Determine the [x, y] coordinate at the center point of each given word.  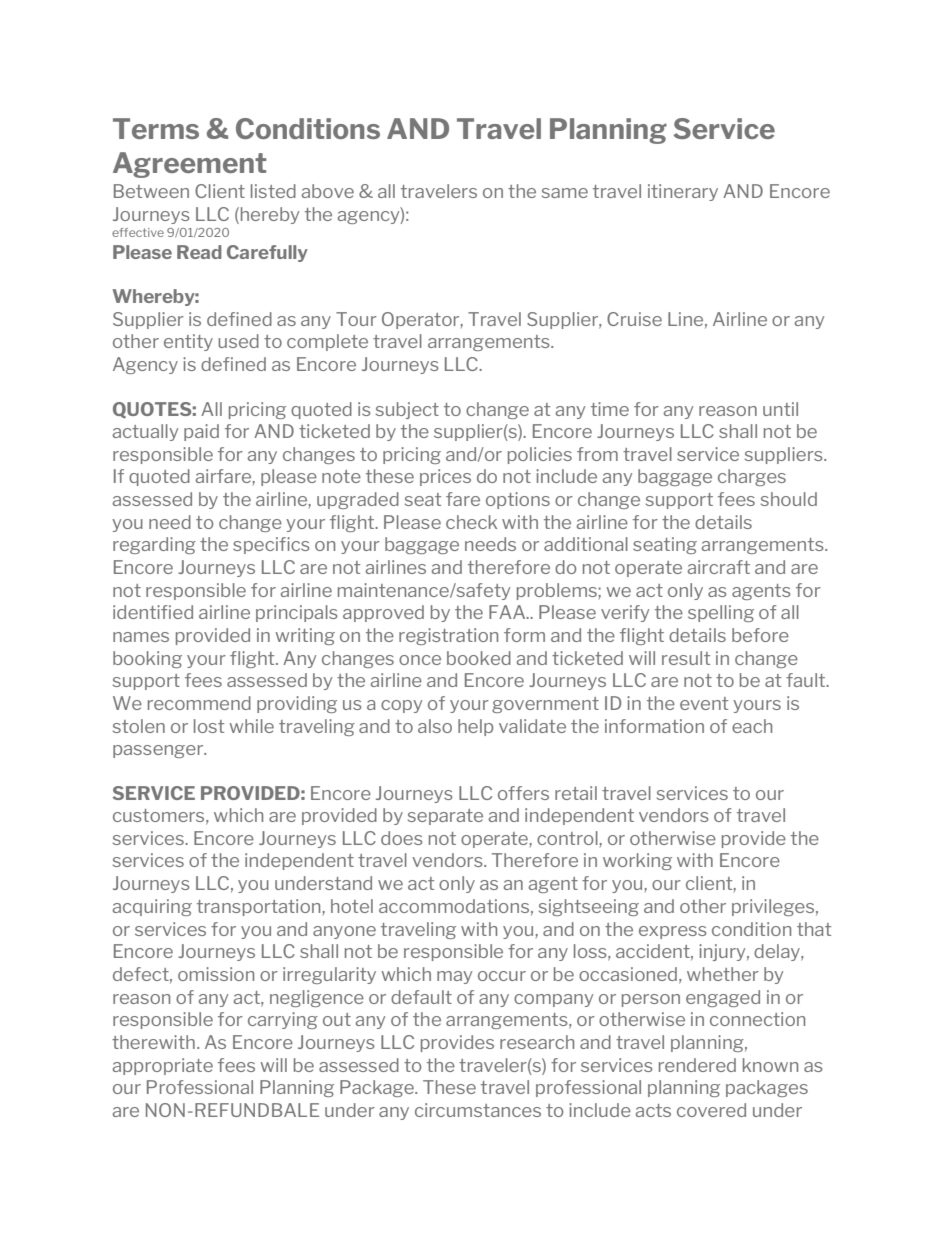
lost [209, 726]
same [565, 193]
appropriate [163, 1066]
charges [752, 477]
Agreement [190, 165]
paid [201, 432]
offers [523, 793]
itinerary [683, 192]
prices [445, 477]
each [752, 726]
